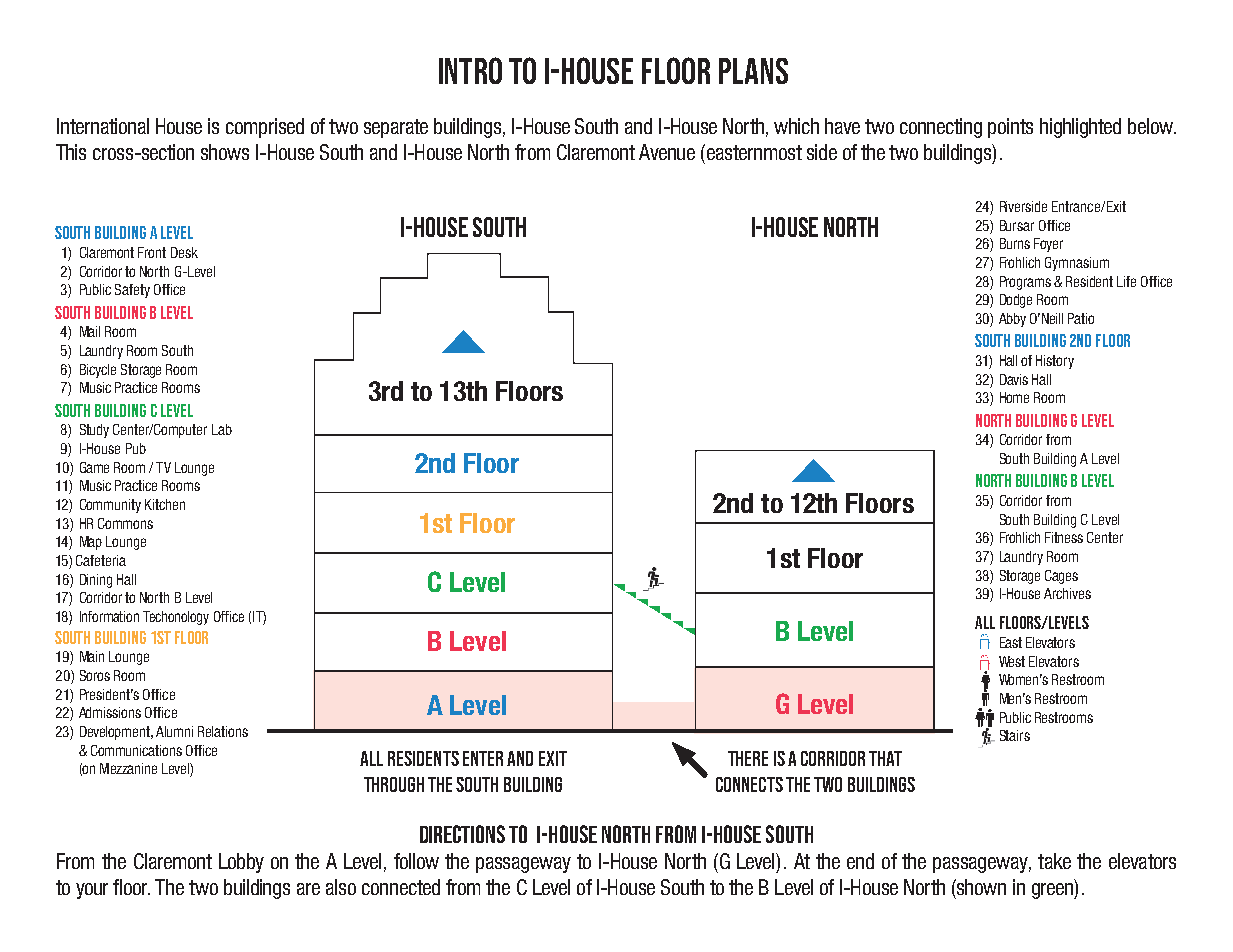 Image resolution: width=1233 pixels, height=952 pixels. I want to click on Information, so click(109, 616).
